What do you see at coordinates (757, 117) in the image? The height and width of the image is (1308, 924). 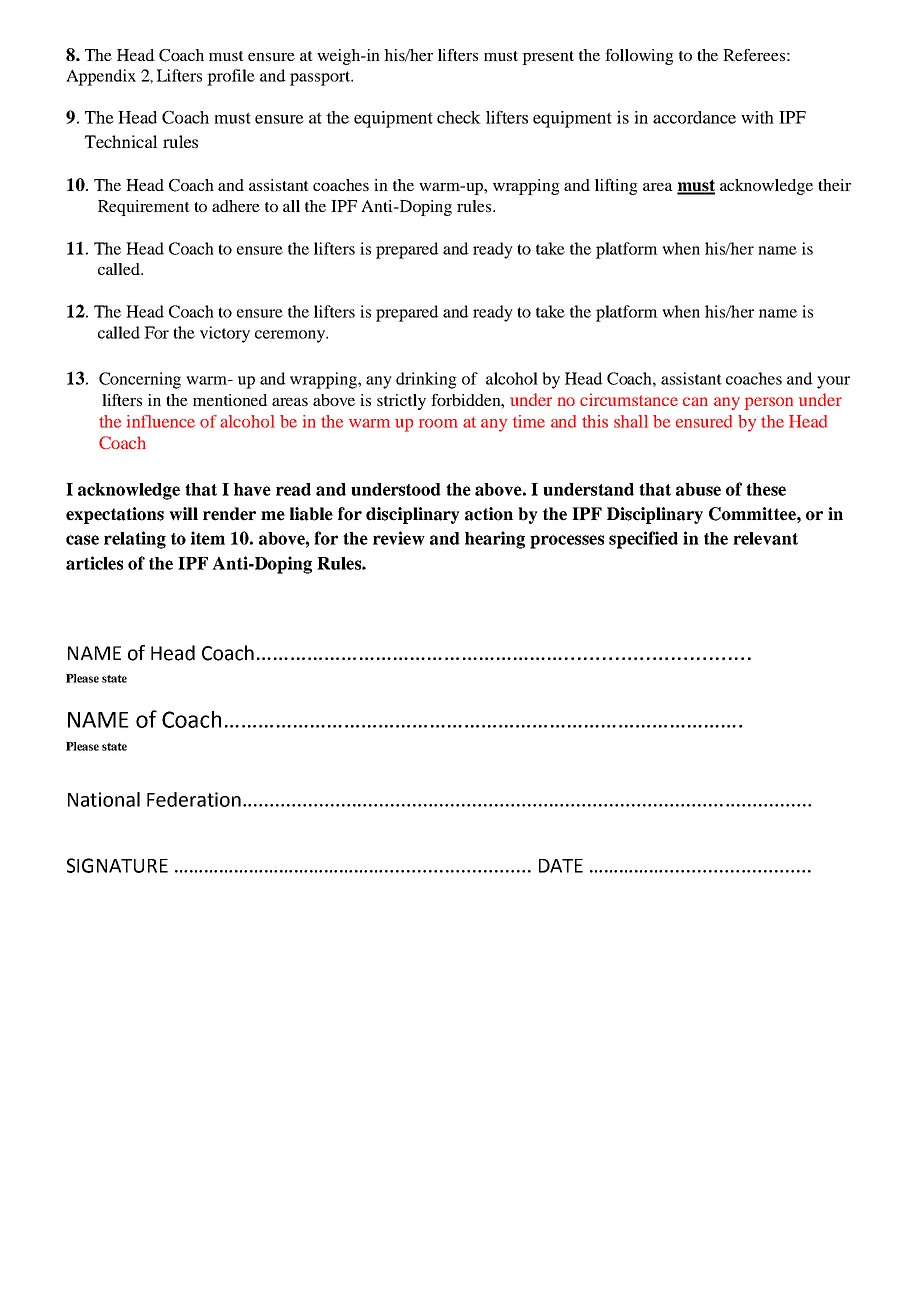 I see `with` at bounding box center [757, 117].
